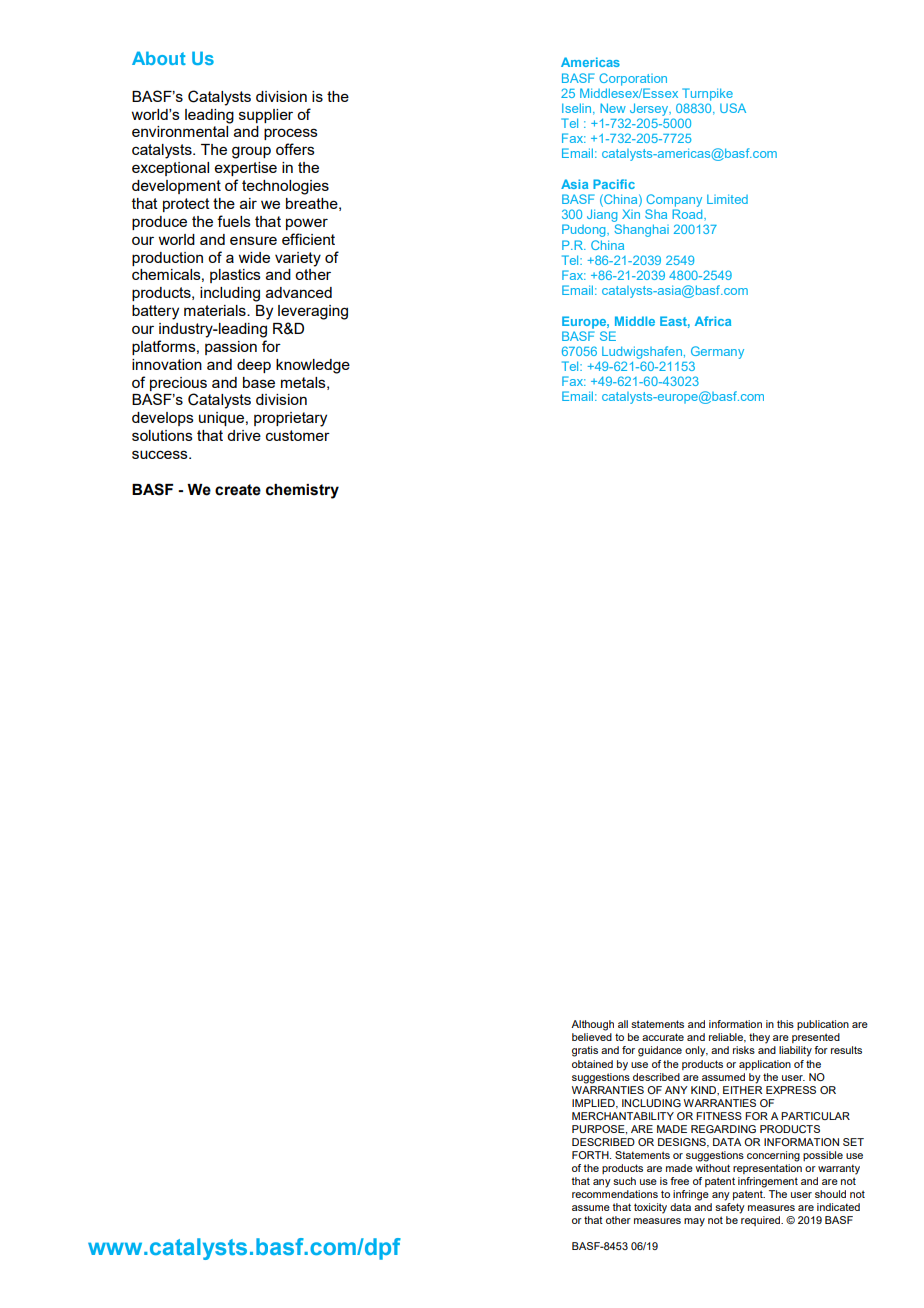 This screenshot has width=924, height=1308. Describe the element at coordinates (244, 435) in the screenshot. I see `drive` at that location.
